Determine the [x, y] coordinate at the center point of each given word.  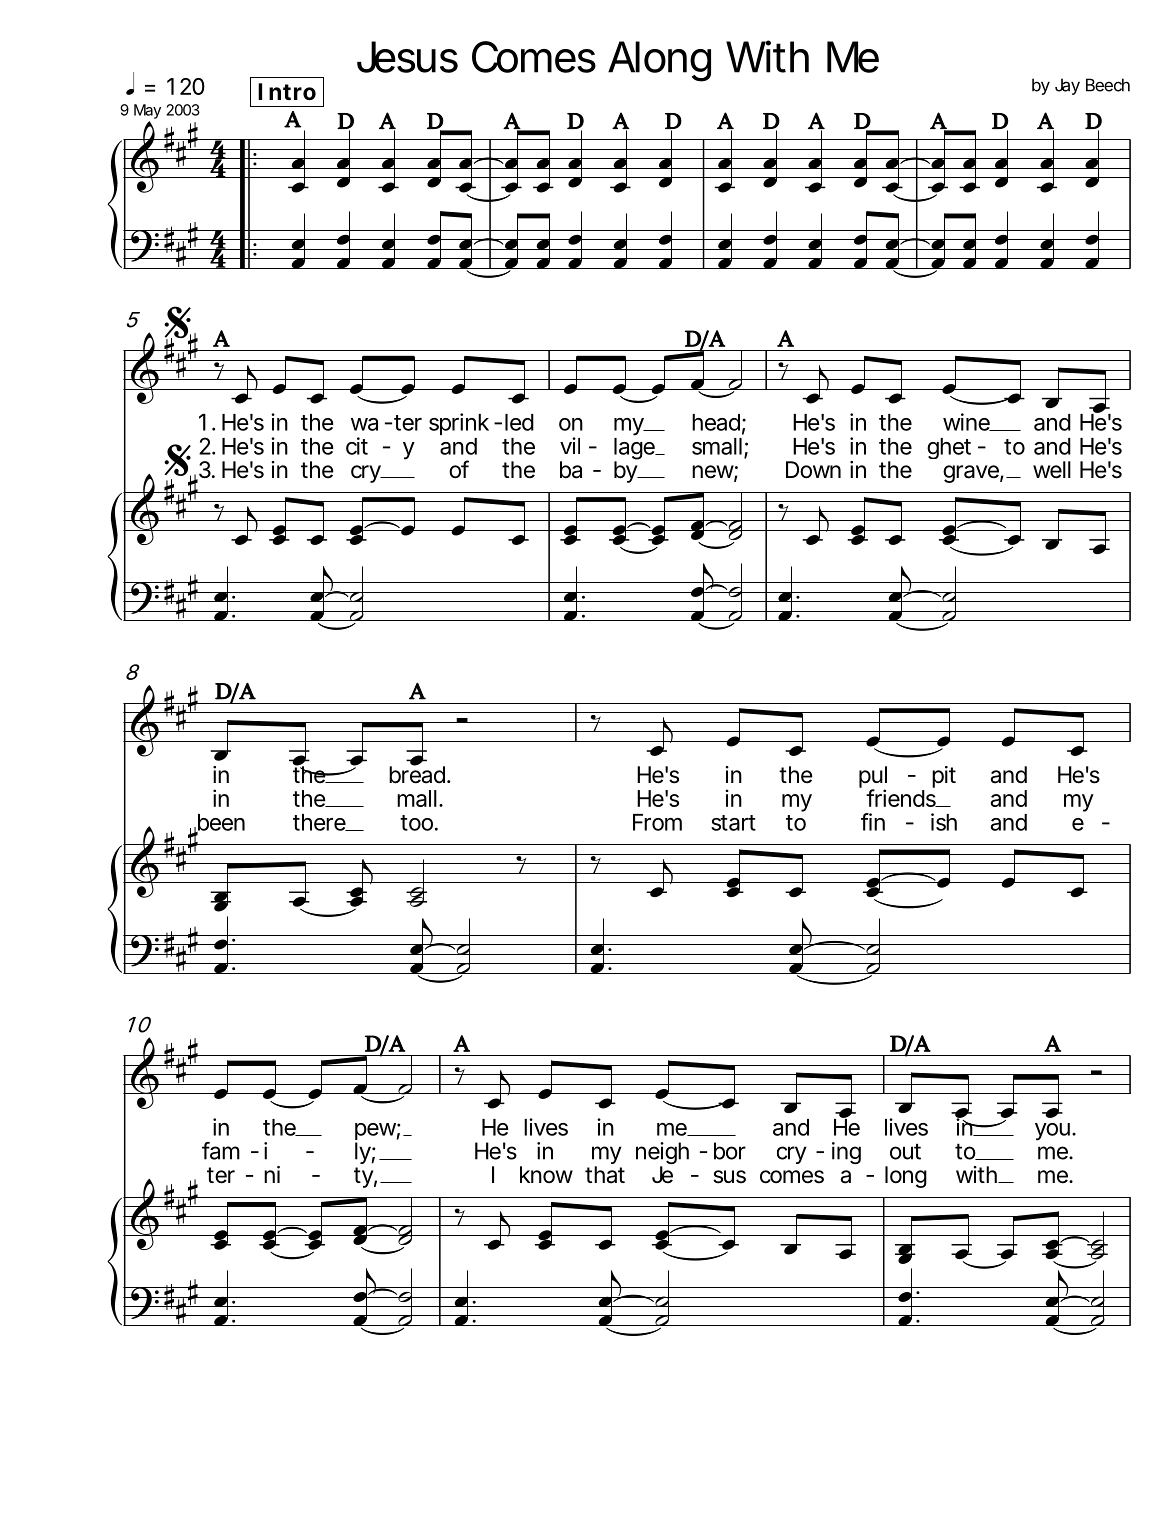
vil [570, 445]
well [1052, 470]
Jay [1067, 86]
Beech [1108, 85]
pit [944, 777]
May [147, 113]
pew [375, 1133]
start [733, 823]
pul [873, 778]
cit [357, 446]
